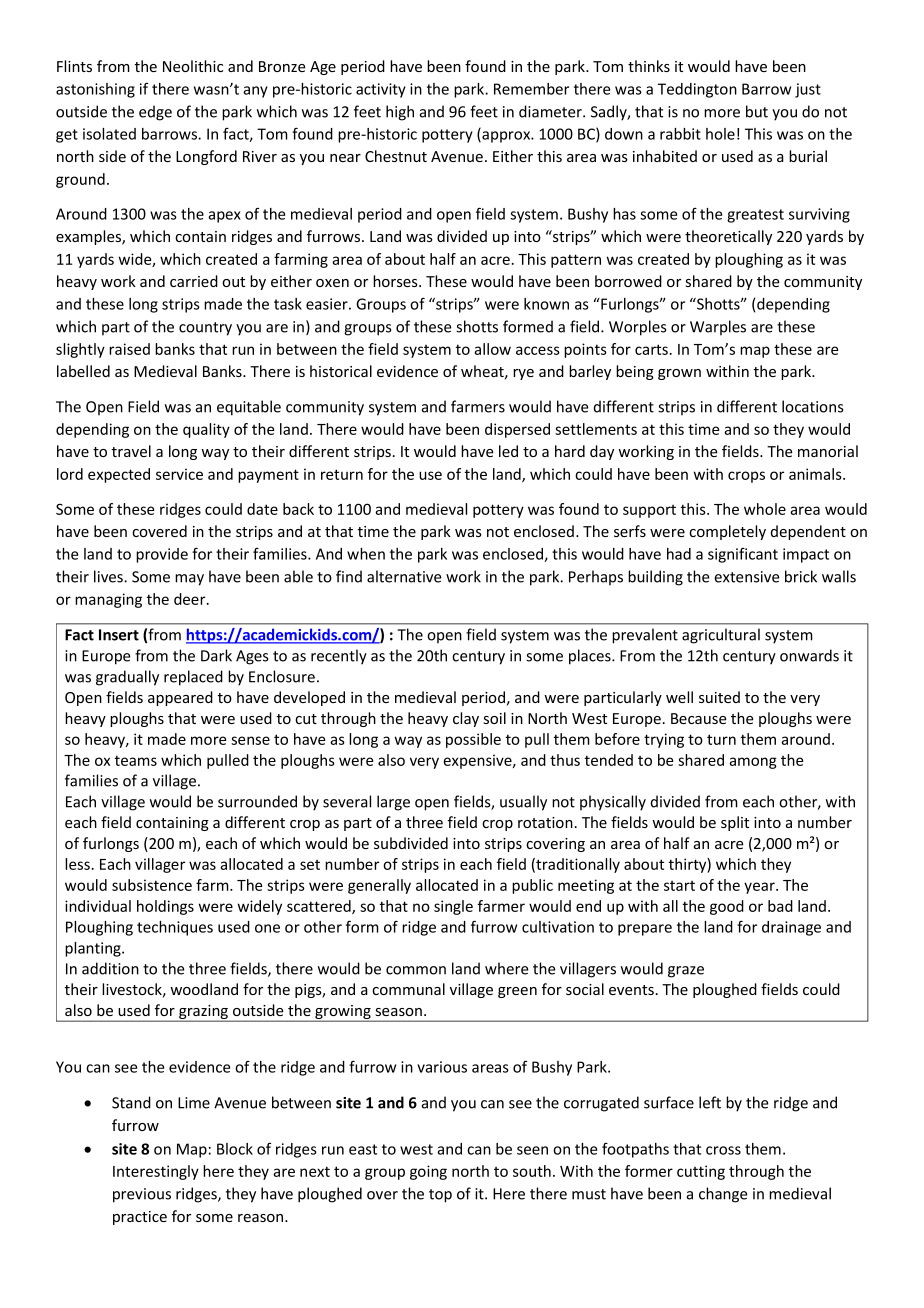 The image size is (924, 1308). What do you see at coordinates (404, 576) in the screenshot?
I see `alternative` at bounding box center [404, 576].
